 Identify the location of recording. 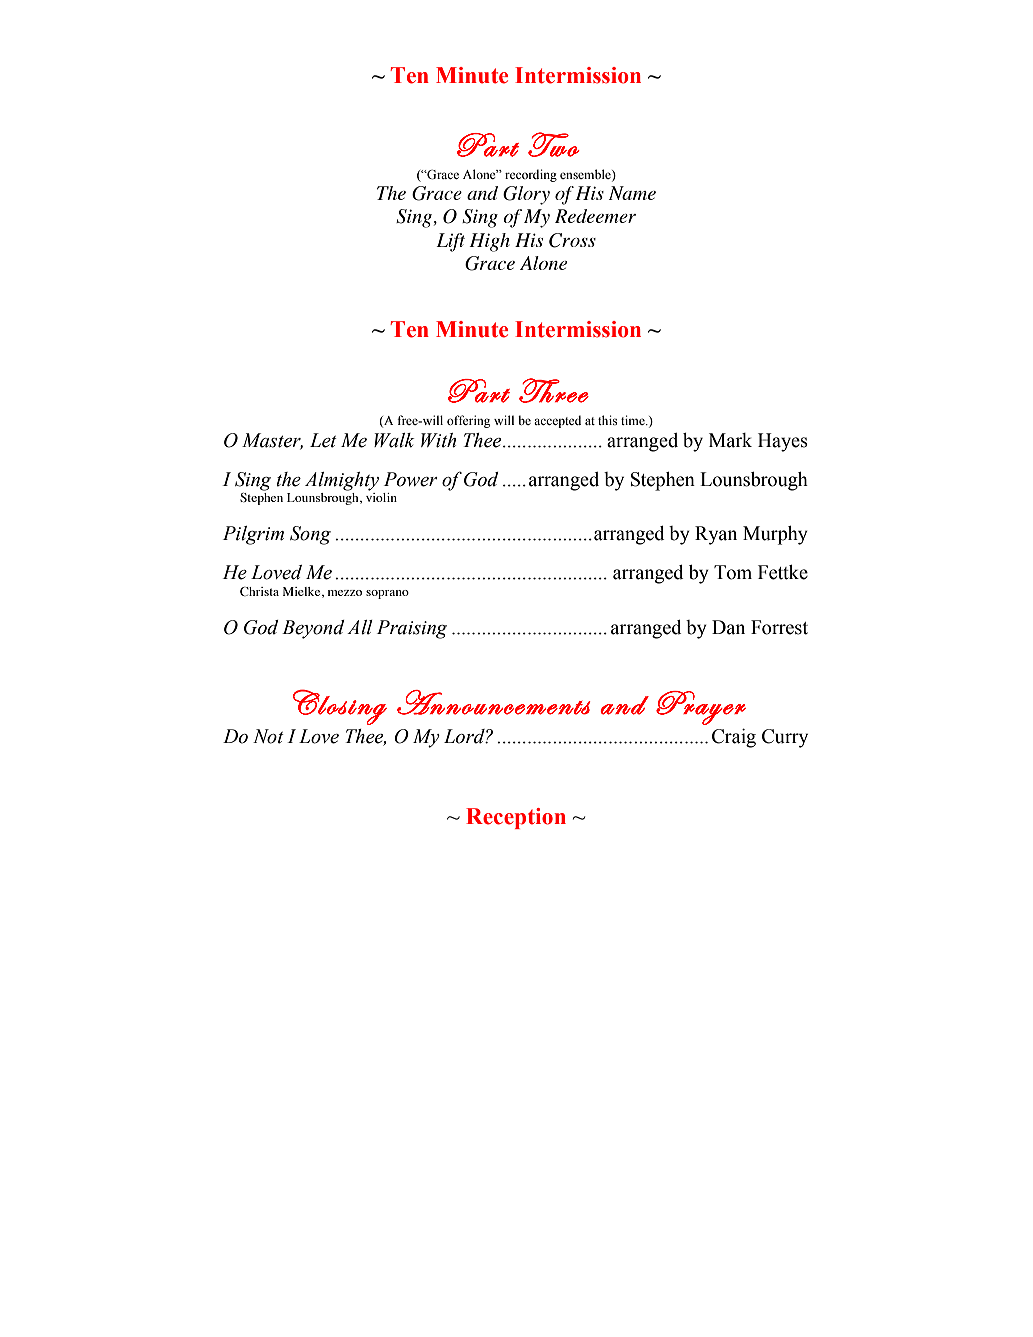
(531, 175).
